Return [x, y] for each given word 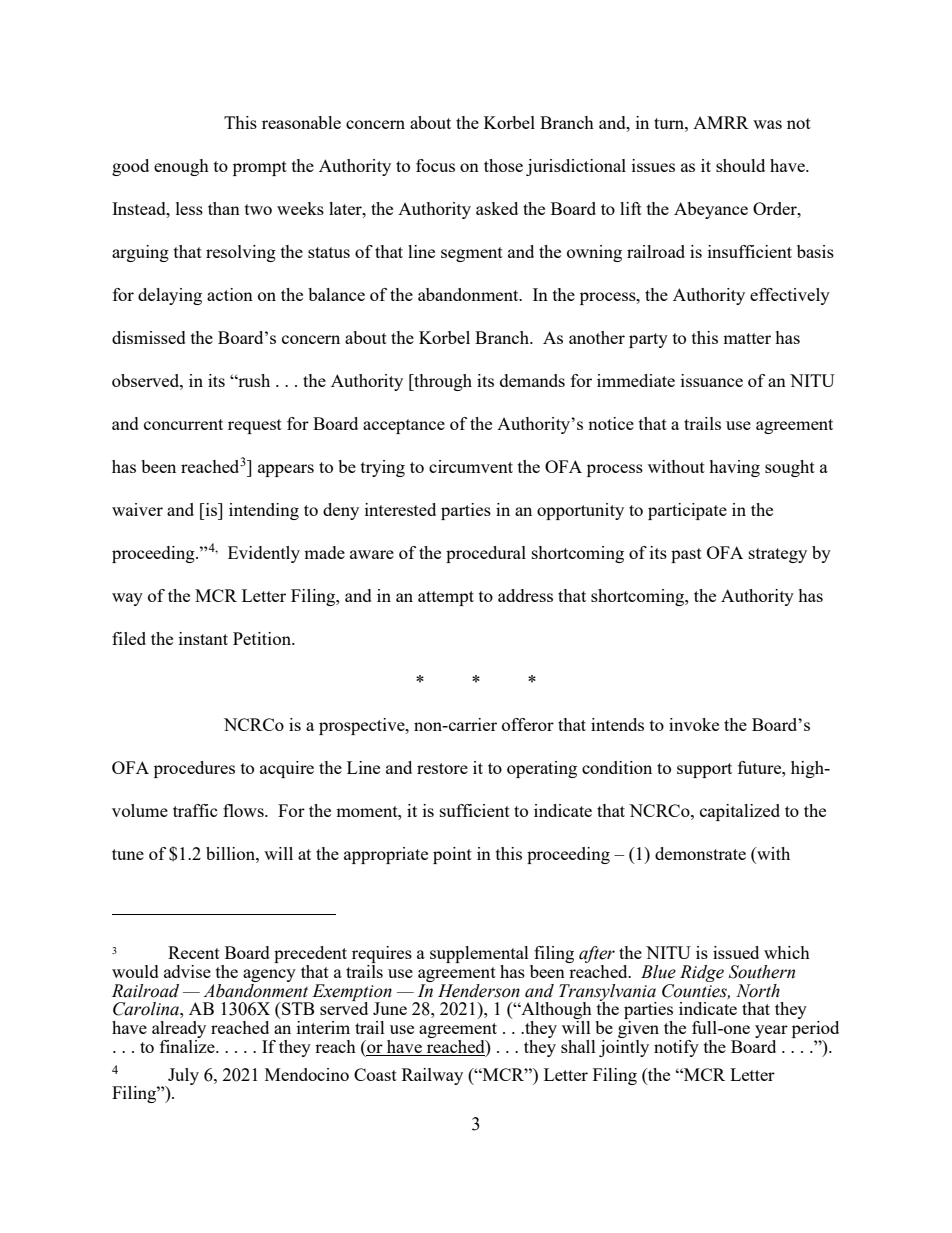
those [503, 165]
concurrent [183, 424]
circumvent [471, 466]
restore [442, 768]
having [734, 468]
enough [181, 167]
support [704, 770]
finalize [188, 1045]
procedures [194, 769]
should [740, 165]
